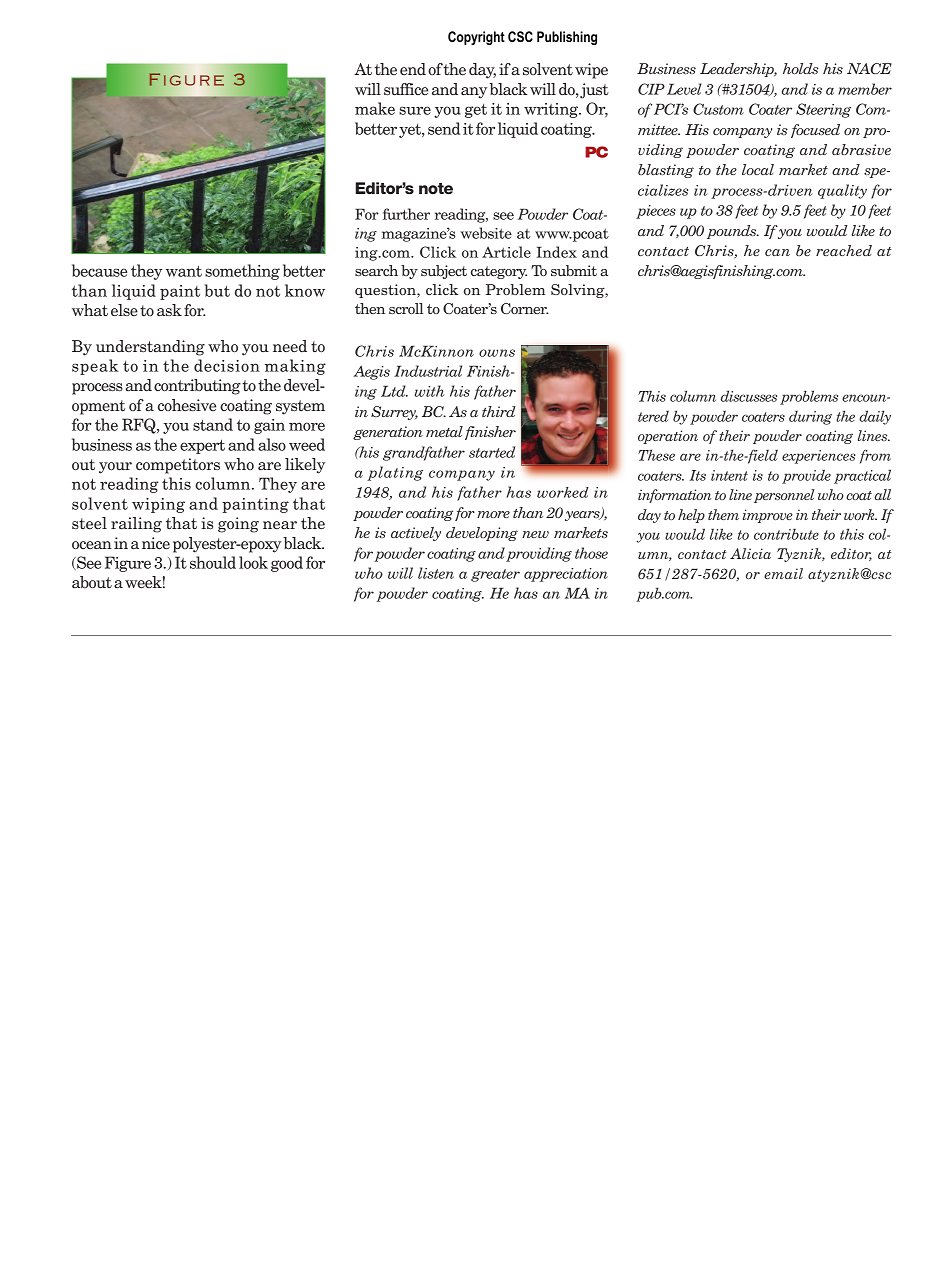 This screenshot has width=952, height=1275. Describe the element at coordinates (476, 38) in the screenshot. I see `Copyright` at that location.
